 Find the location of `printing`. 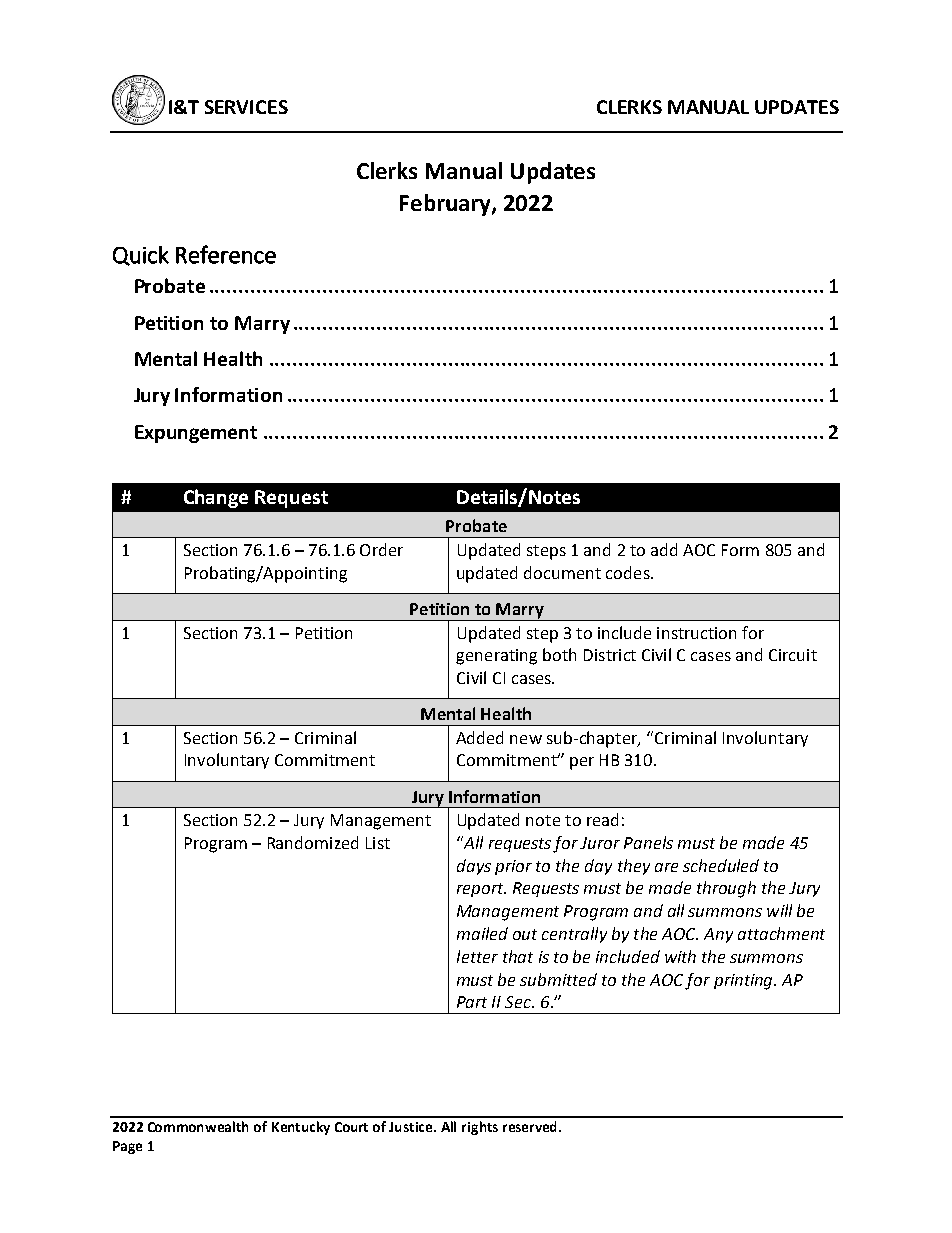

printing is located at coordinates (744, 982).
